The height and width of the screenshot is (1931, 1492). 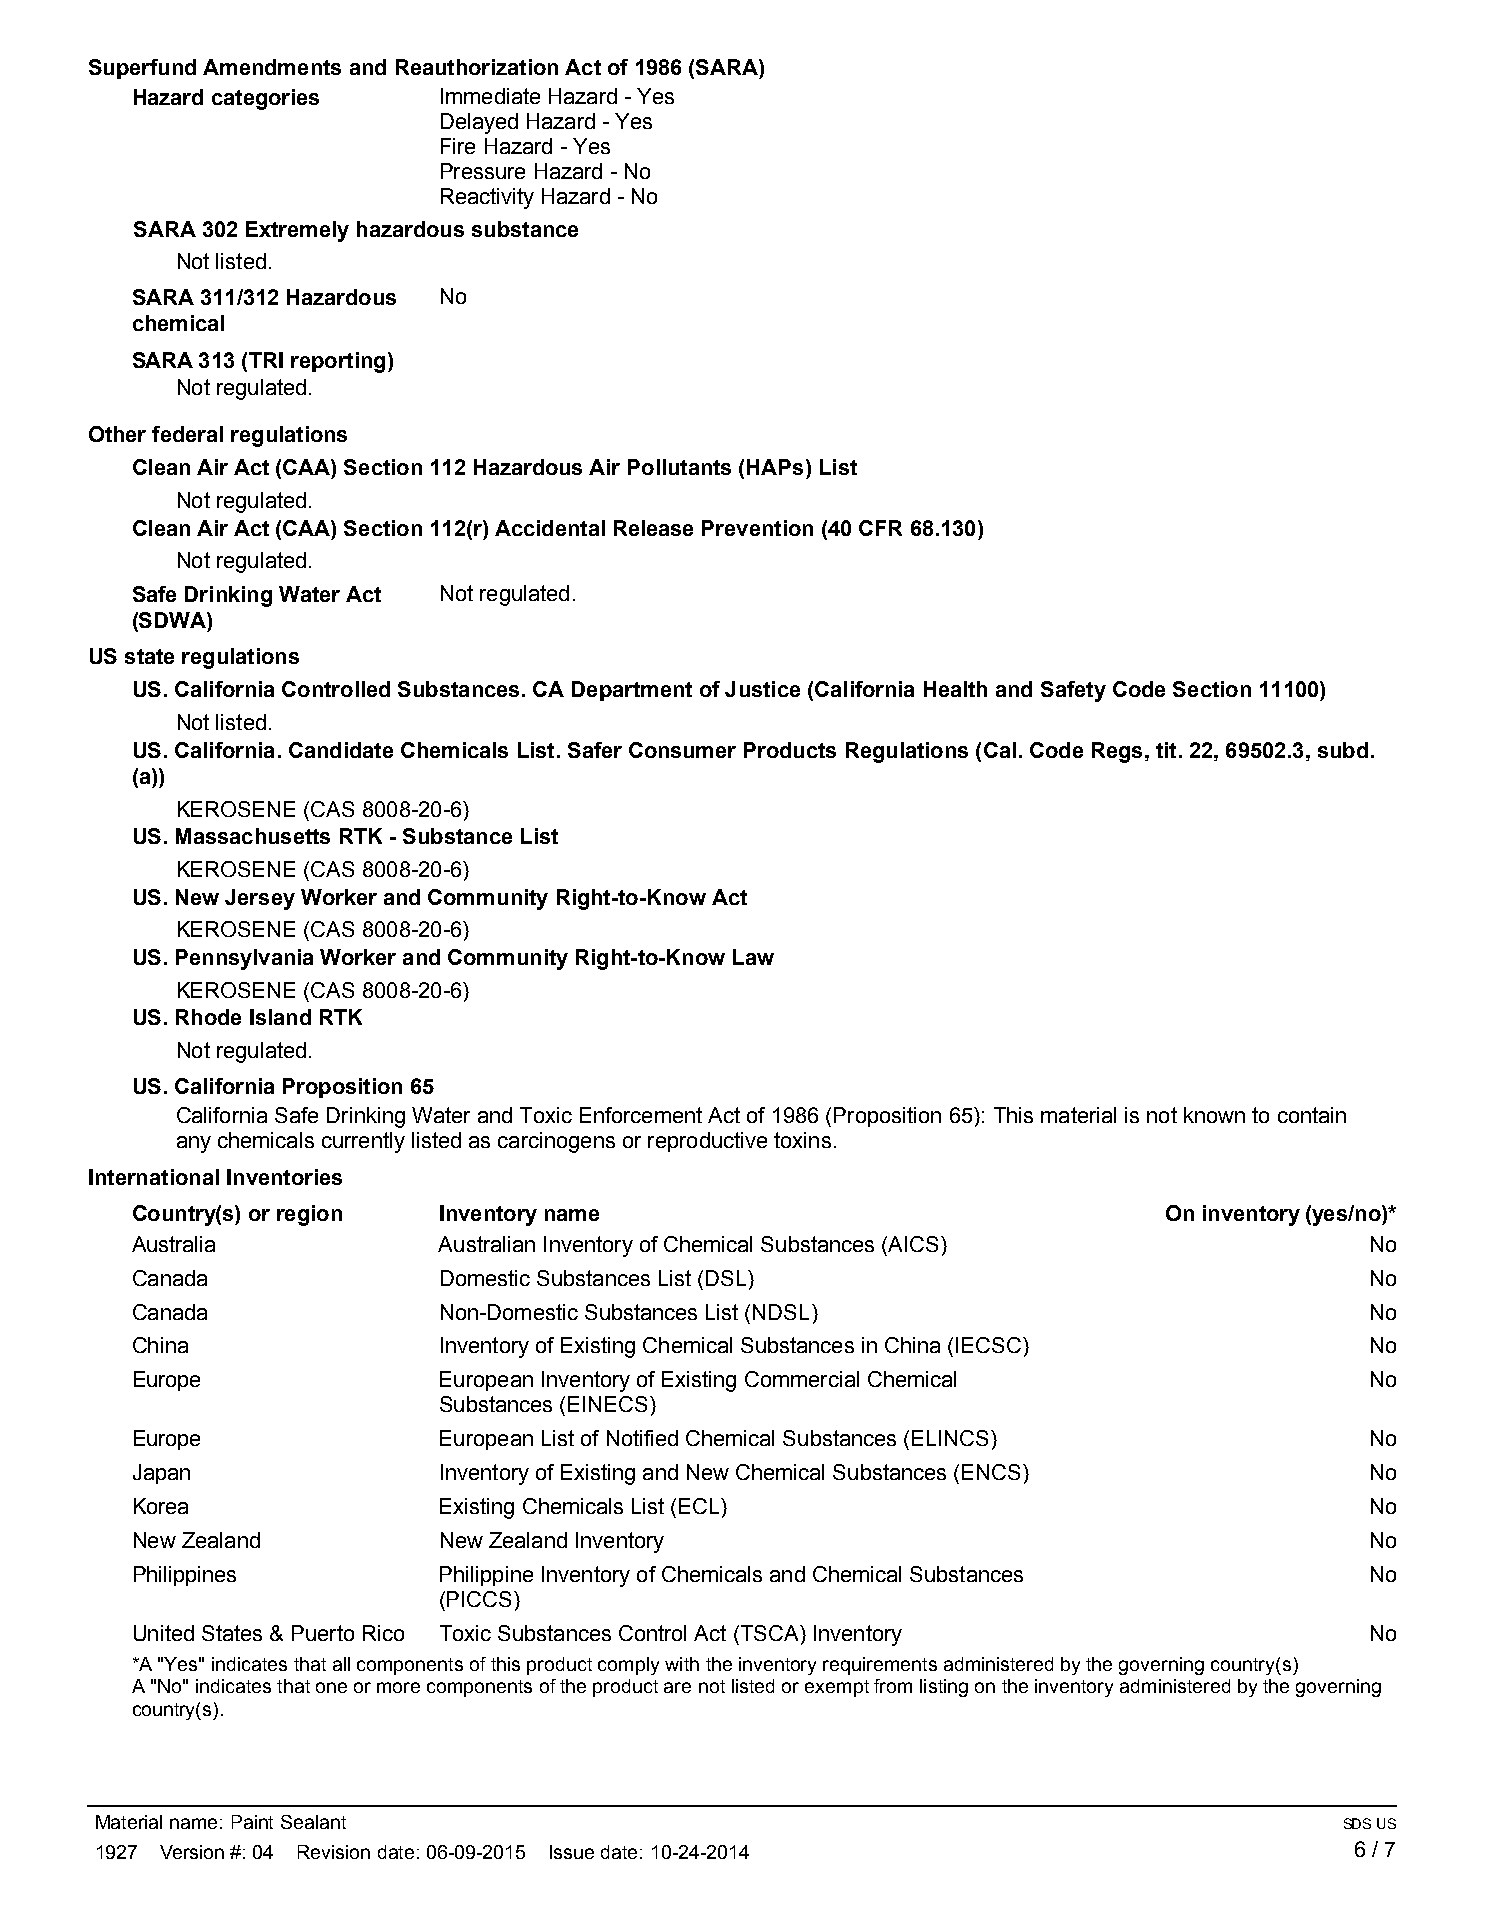 What do you see at coordinates (252, 1822) in the screenshot?
I see `Paint` at bounding box center [252, 1822].
